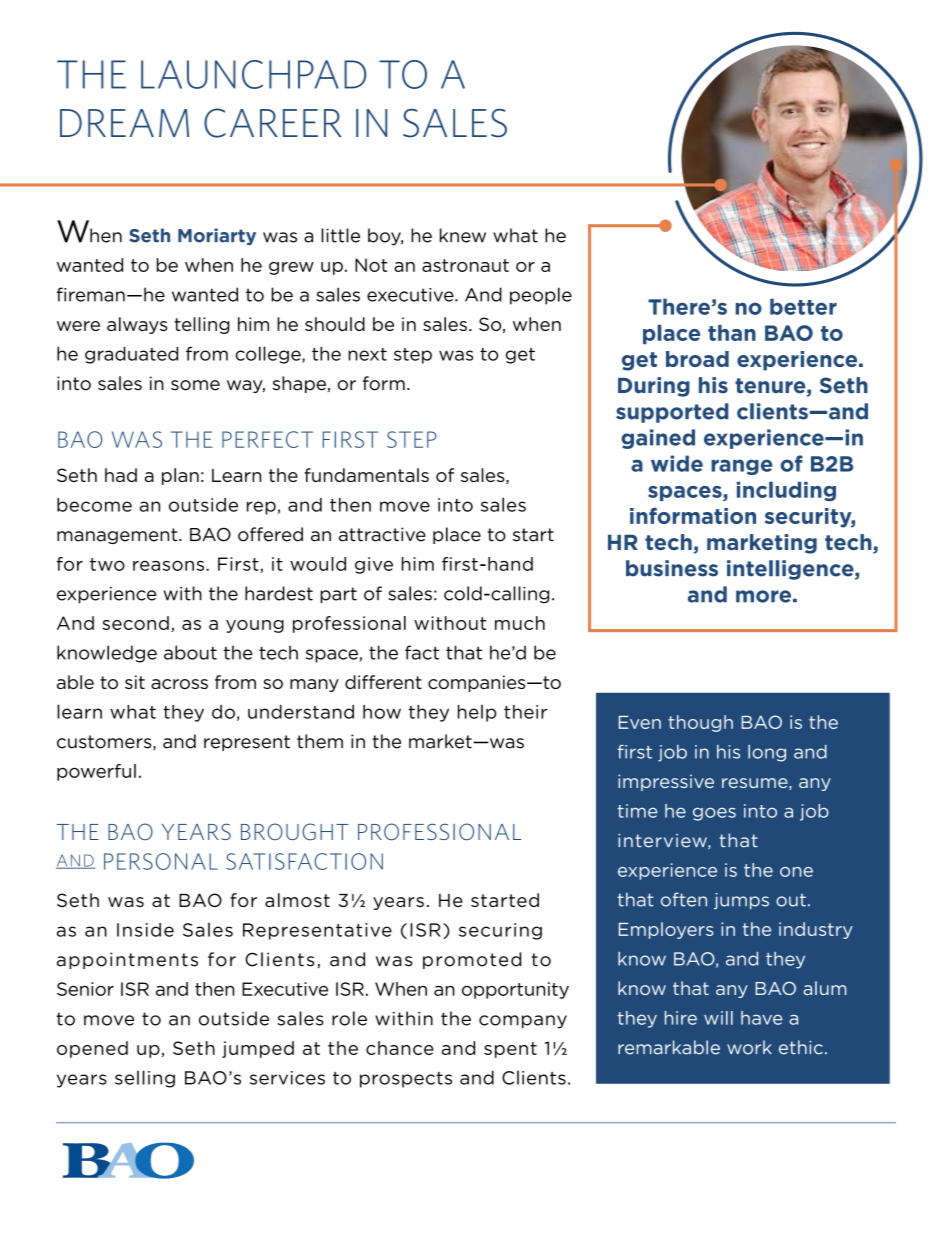 The image size is (952, 1233). Describe the element at coordinates (763, 596) in the image. I see `more` at that location.
